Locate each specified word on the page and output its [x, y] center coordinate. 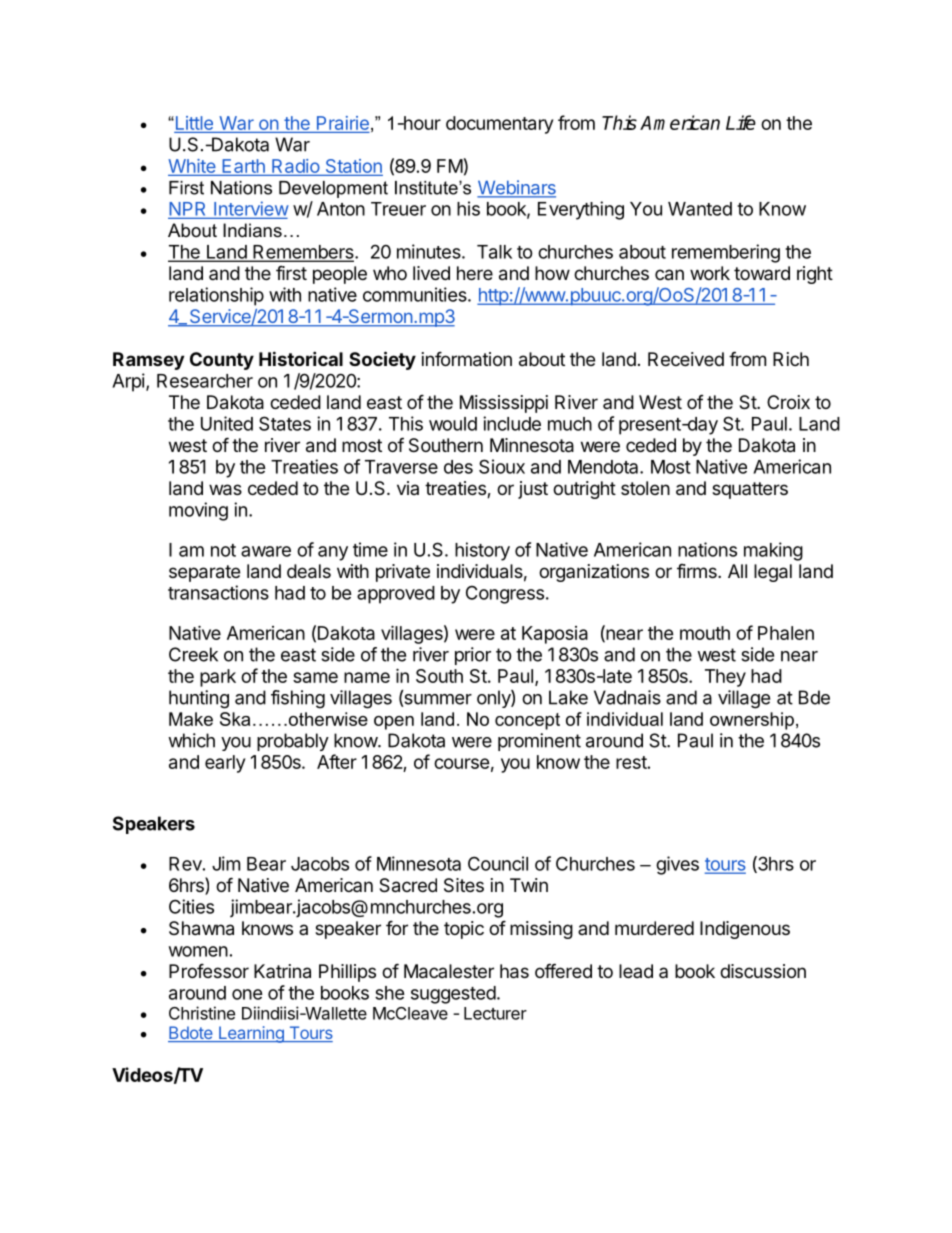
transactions [218, 592]
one [247, 994]
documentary [499, 125]
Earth [243, 166]
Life [741, 122]
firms [698, 571]
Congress [505, 594]
